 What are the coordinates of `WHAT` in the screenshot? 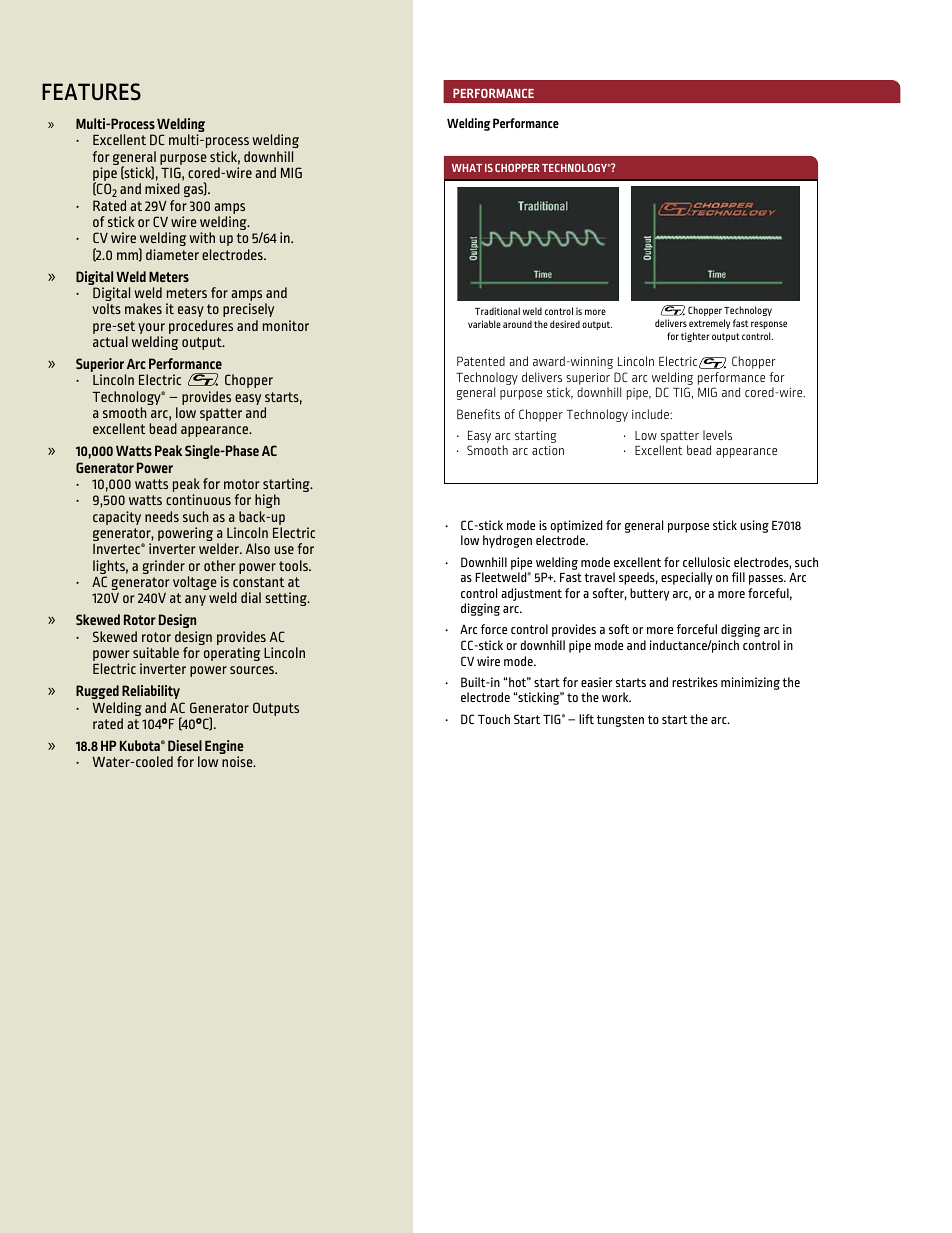 It's located at (467, 168).
